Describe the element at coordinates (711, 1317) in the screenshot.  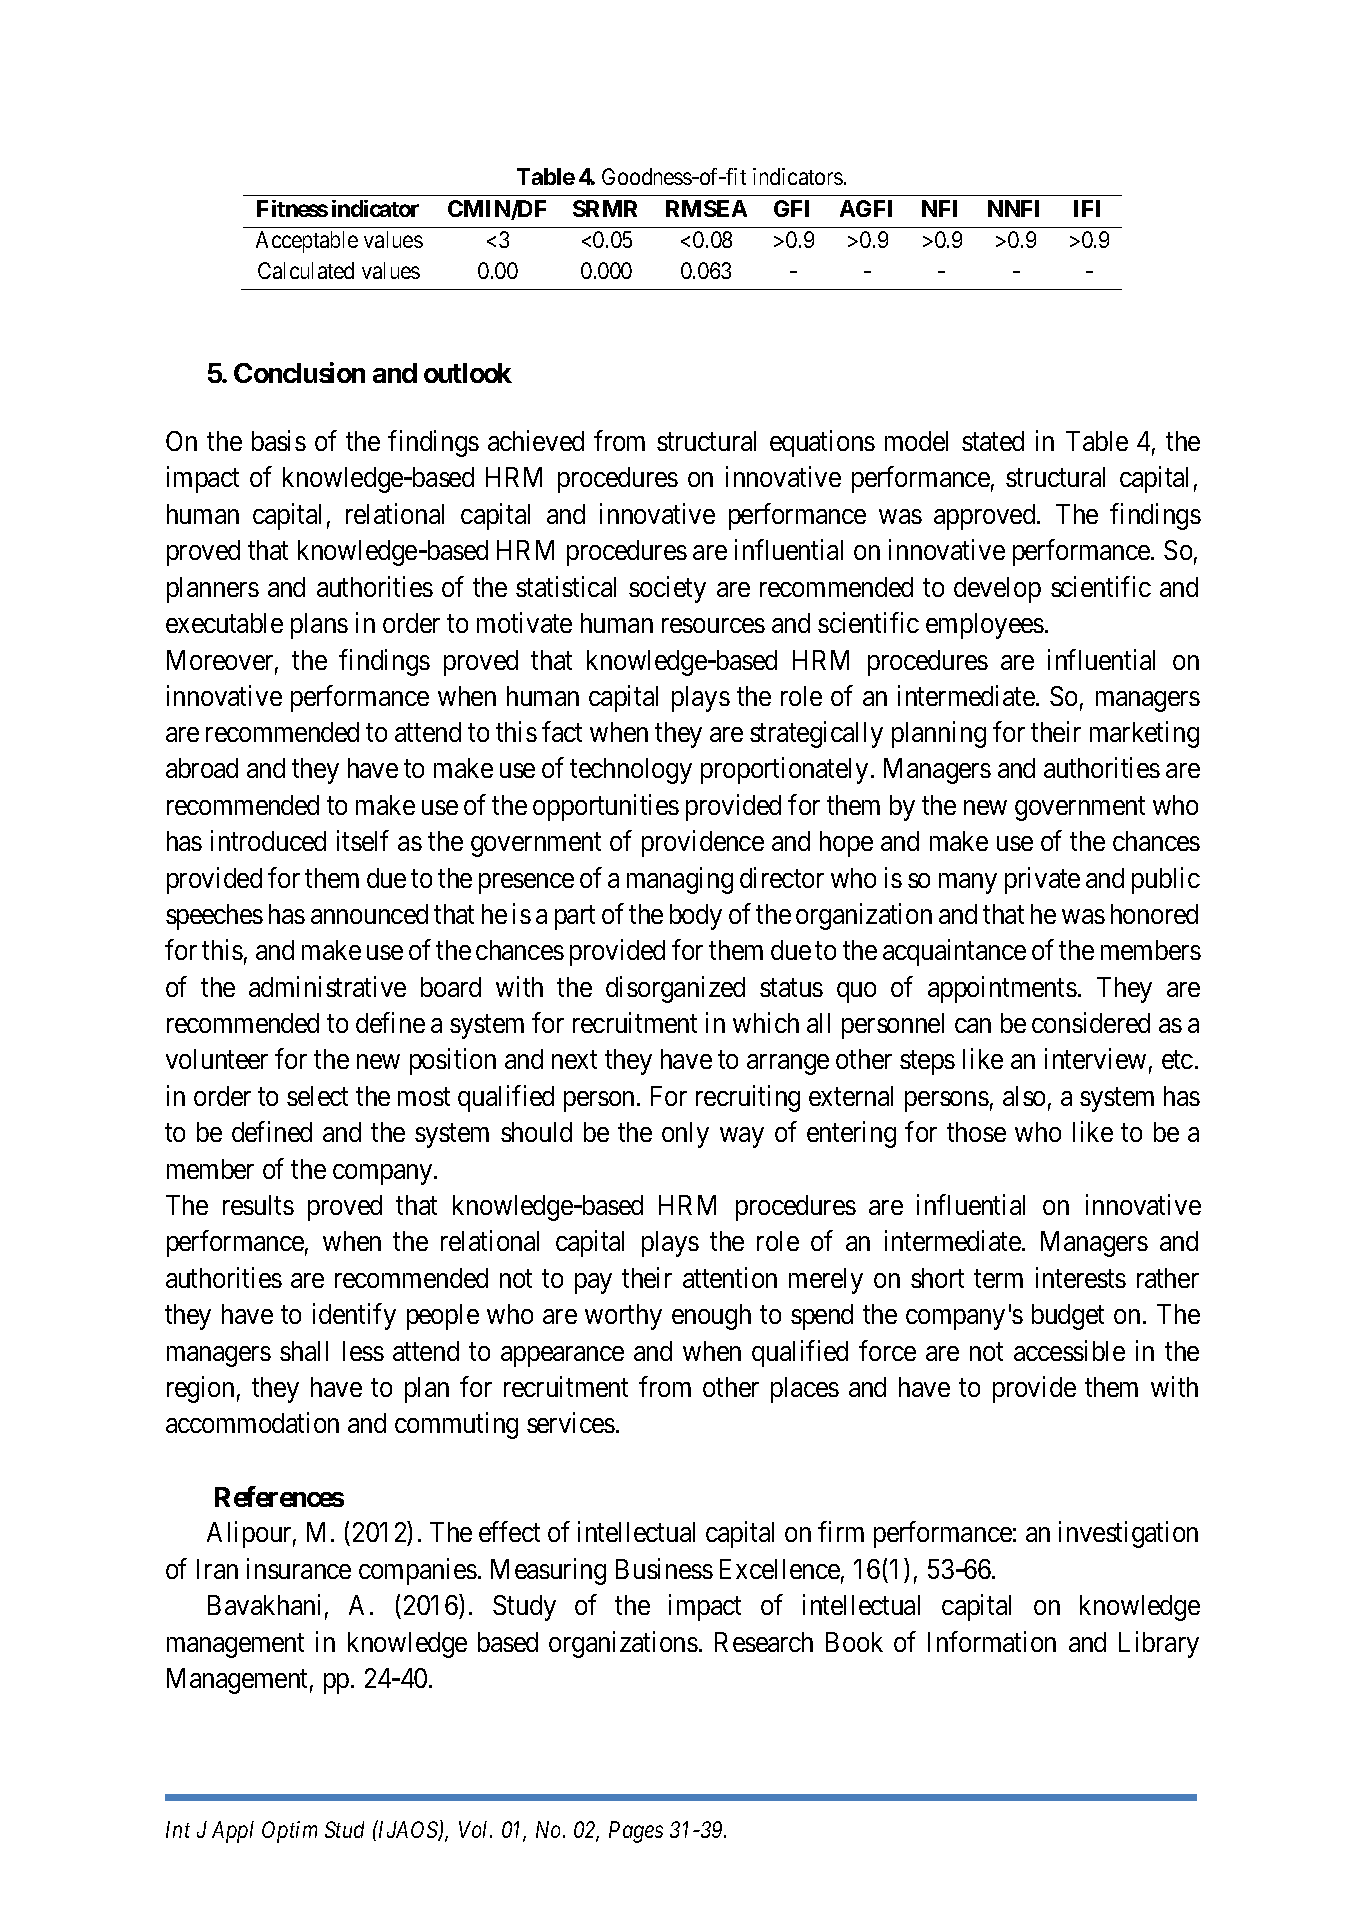
I see `enough` at that location.
